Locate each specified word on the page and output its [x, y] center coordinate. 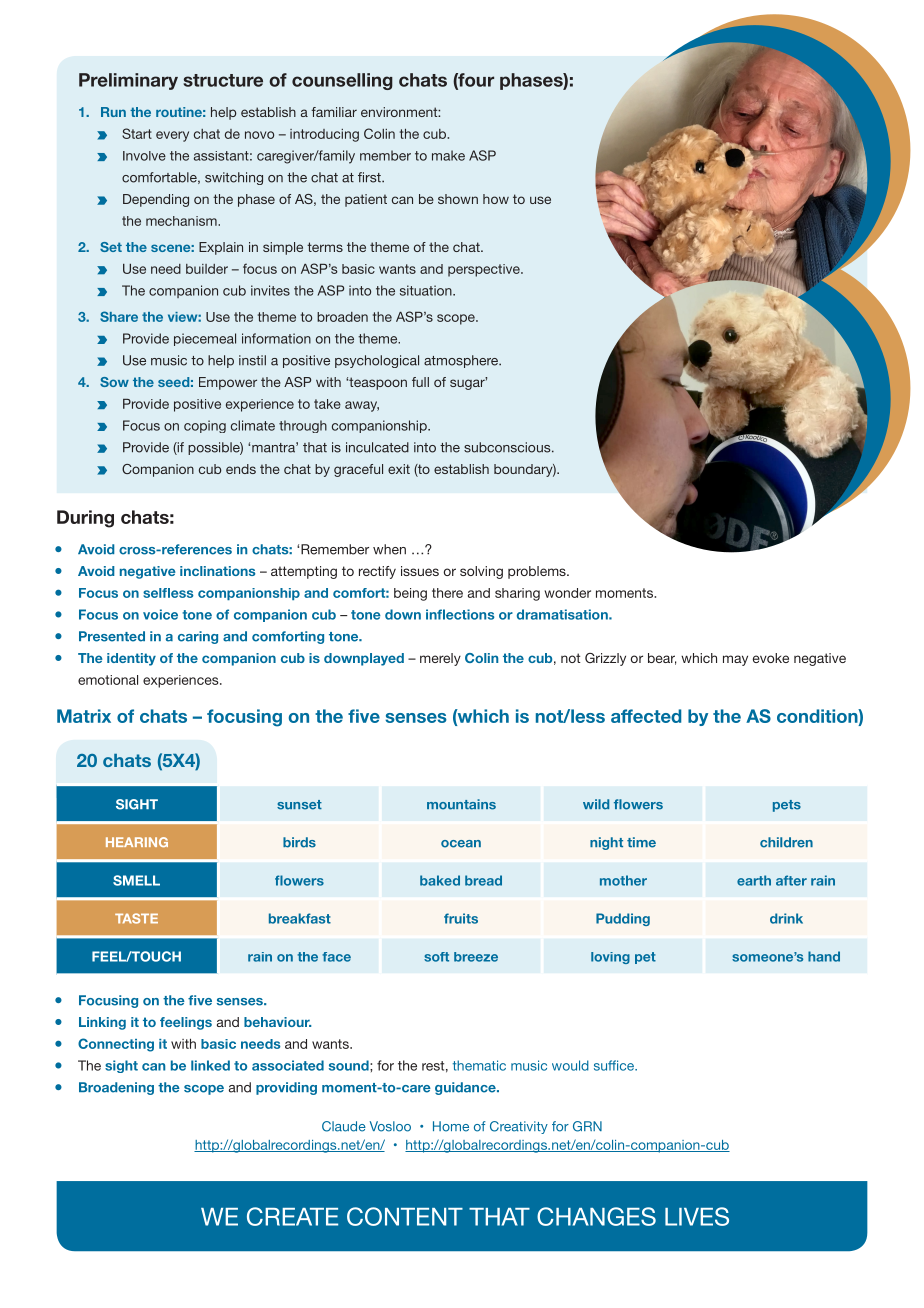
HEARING [137, 842]
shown [458, 199]
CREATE [292, 1216]
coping [205, 426]
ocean [461, 844]
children [786, 842]
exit [399, 469]
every [172, 136]
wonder [568, 593]
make [448, 155]
